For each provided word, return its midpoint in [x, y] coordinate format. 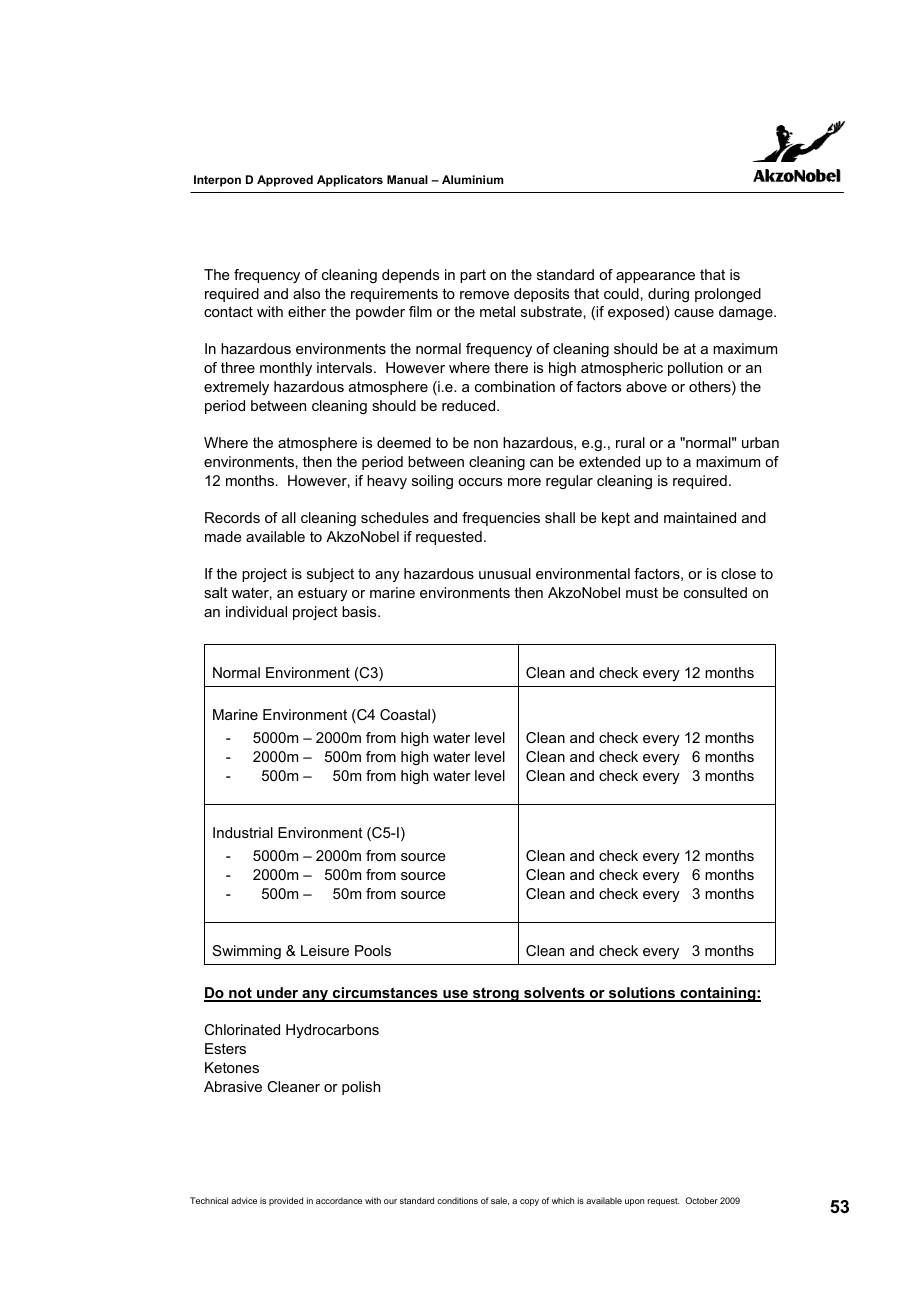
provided [286, 1201]
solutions [642, 994]
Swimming [247, 952]
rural [630, 442]
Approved [285, 181]
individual [256, 611]
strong [496, 995]
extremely [236, 388]
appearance [655, 277]
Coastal [405, 714]
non [486, 444]
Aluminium [472, 179]
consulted [715, 592]
